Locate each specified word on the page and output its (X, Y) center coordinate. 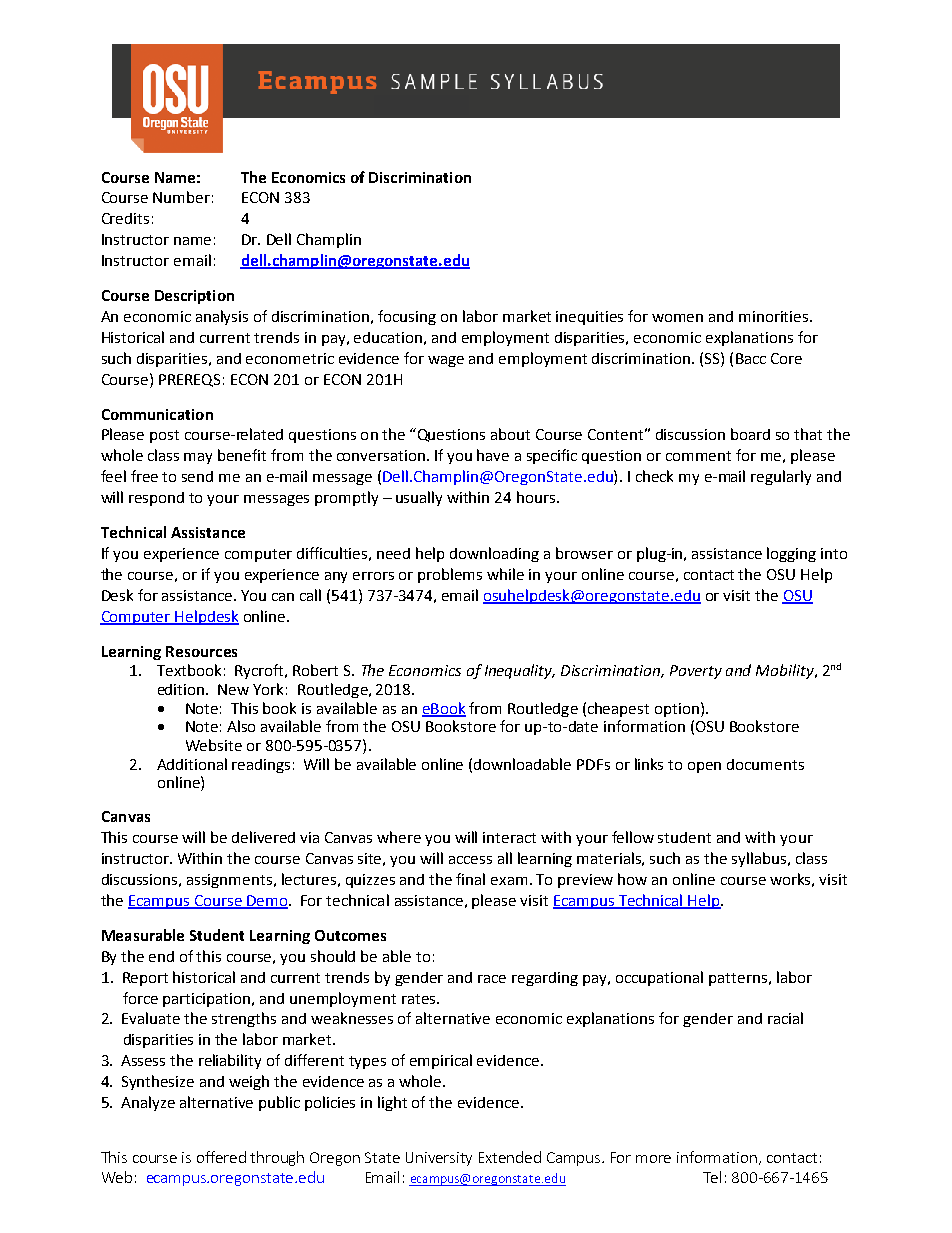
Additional (192, 764)
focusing (407, 317)
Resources (201, 651)
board (750, 434)
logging (791, 554)
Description (194, 297)
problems (450, 575)
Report (145, 979)
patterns (738, 979)
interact (509, 837)
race (492, 979)
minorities (775, 316)
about (510, 434)
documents (765, 764)
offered (221, 1157)
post (164, 436)
